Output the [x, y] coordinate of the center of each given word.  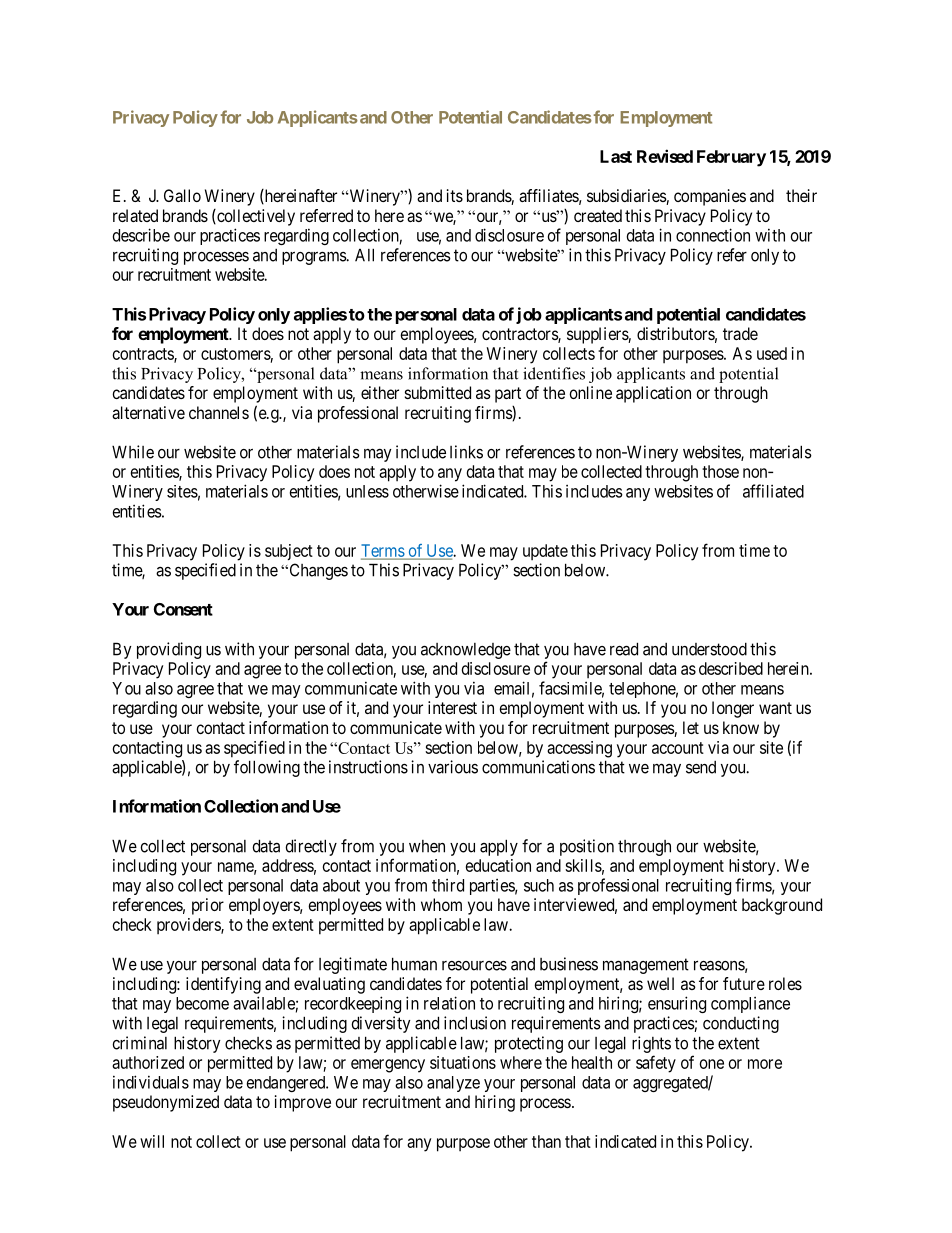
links [466, 452]
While [133, 452]
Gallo [182, 195]
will [152, 1141]
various [453, 767]
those [720, 471]
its [455, 195]
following [267, 768]
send [701, 767]
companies [710, 197]
